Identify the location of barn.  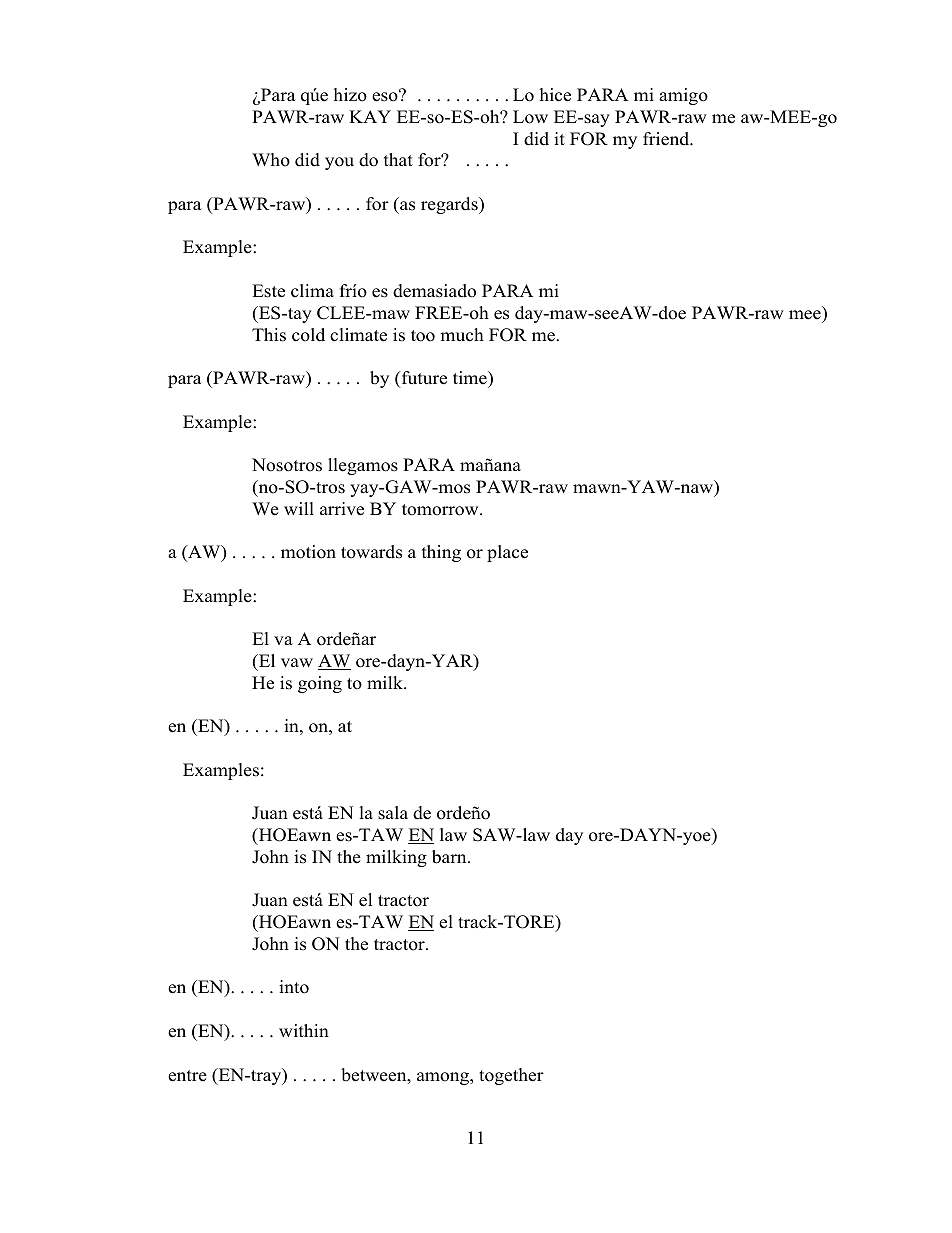
(450, 857).
